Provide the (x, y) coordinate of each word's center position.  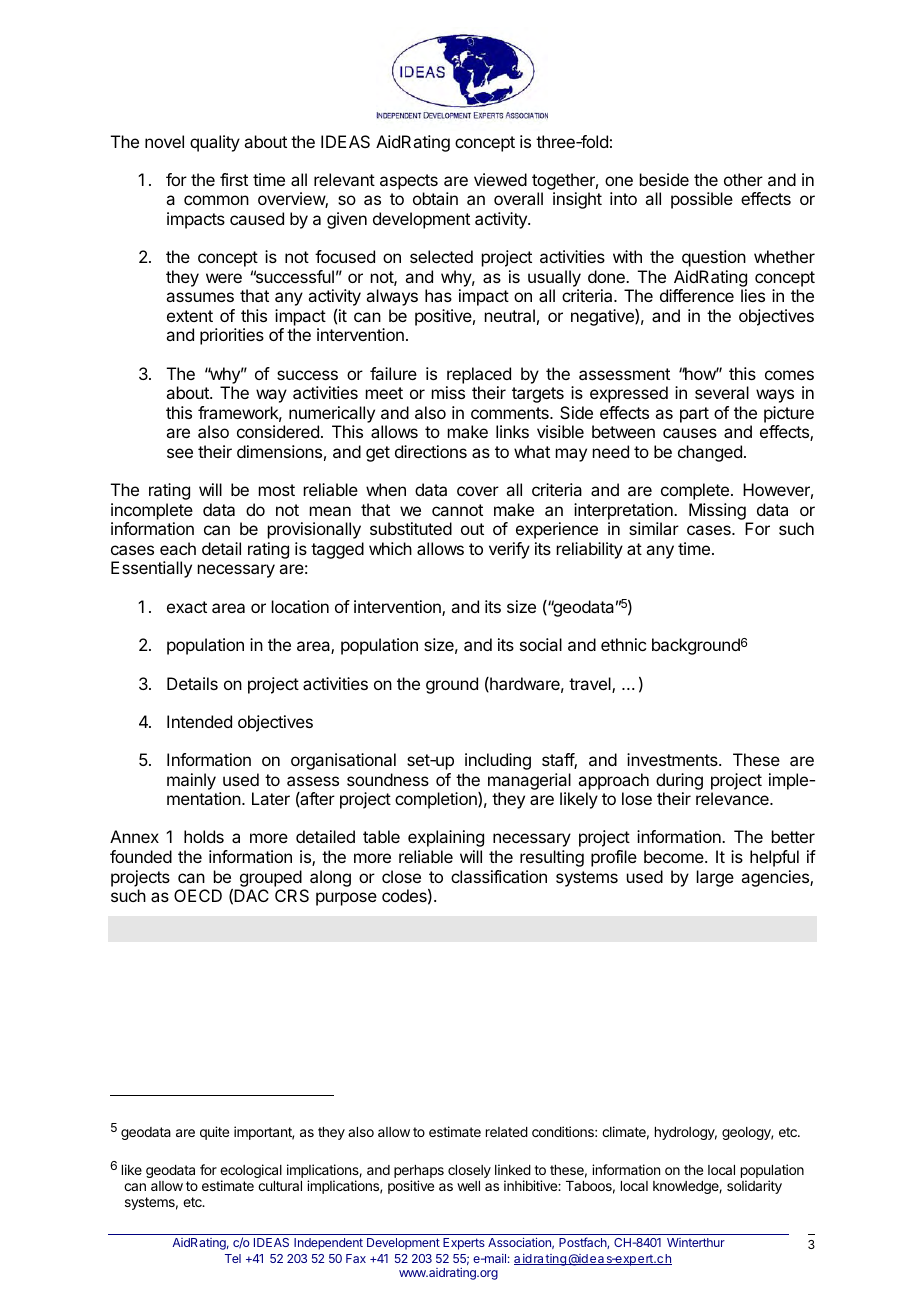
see (180, 453)
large (715, 878)
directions (431, 451)
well (468, 1186)
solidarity (754, 1187)
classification (499, 876)
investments (673, 759)
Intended (199, 721)
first (234, 179)
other (743, 179)
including (498, 761)
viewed (500, 179)
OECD (198, 895)
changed (710, 453)
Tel (233, 1258)
